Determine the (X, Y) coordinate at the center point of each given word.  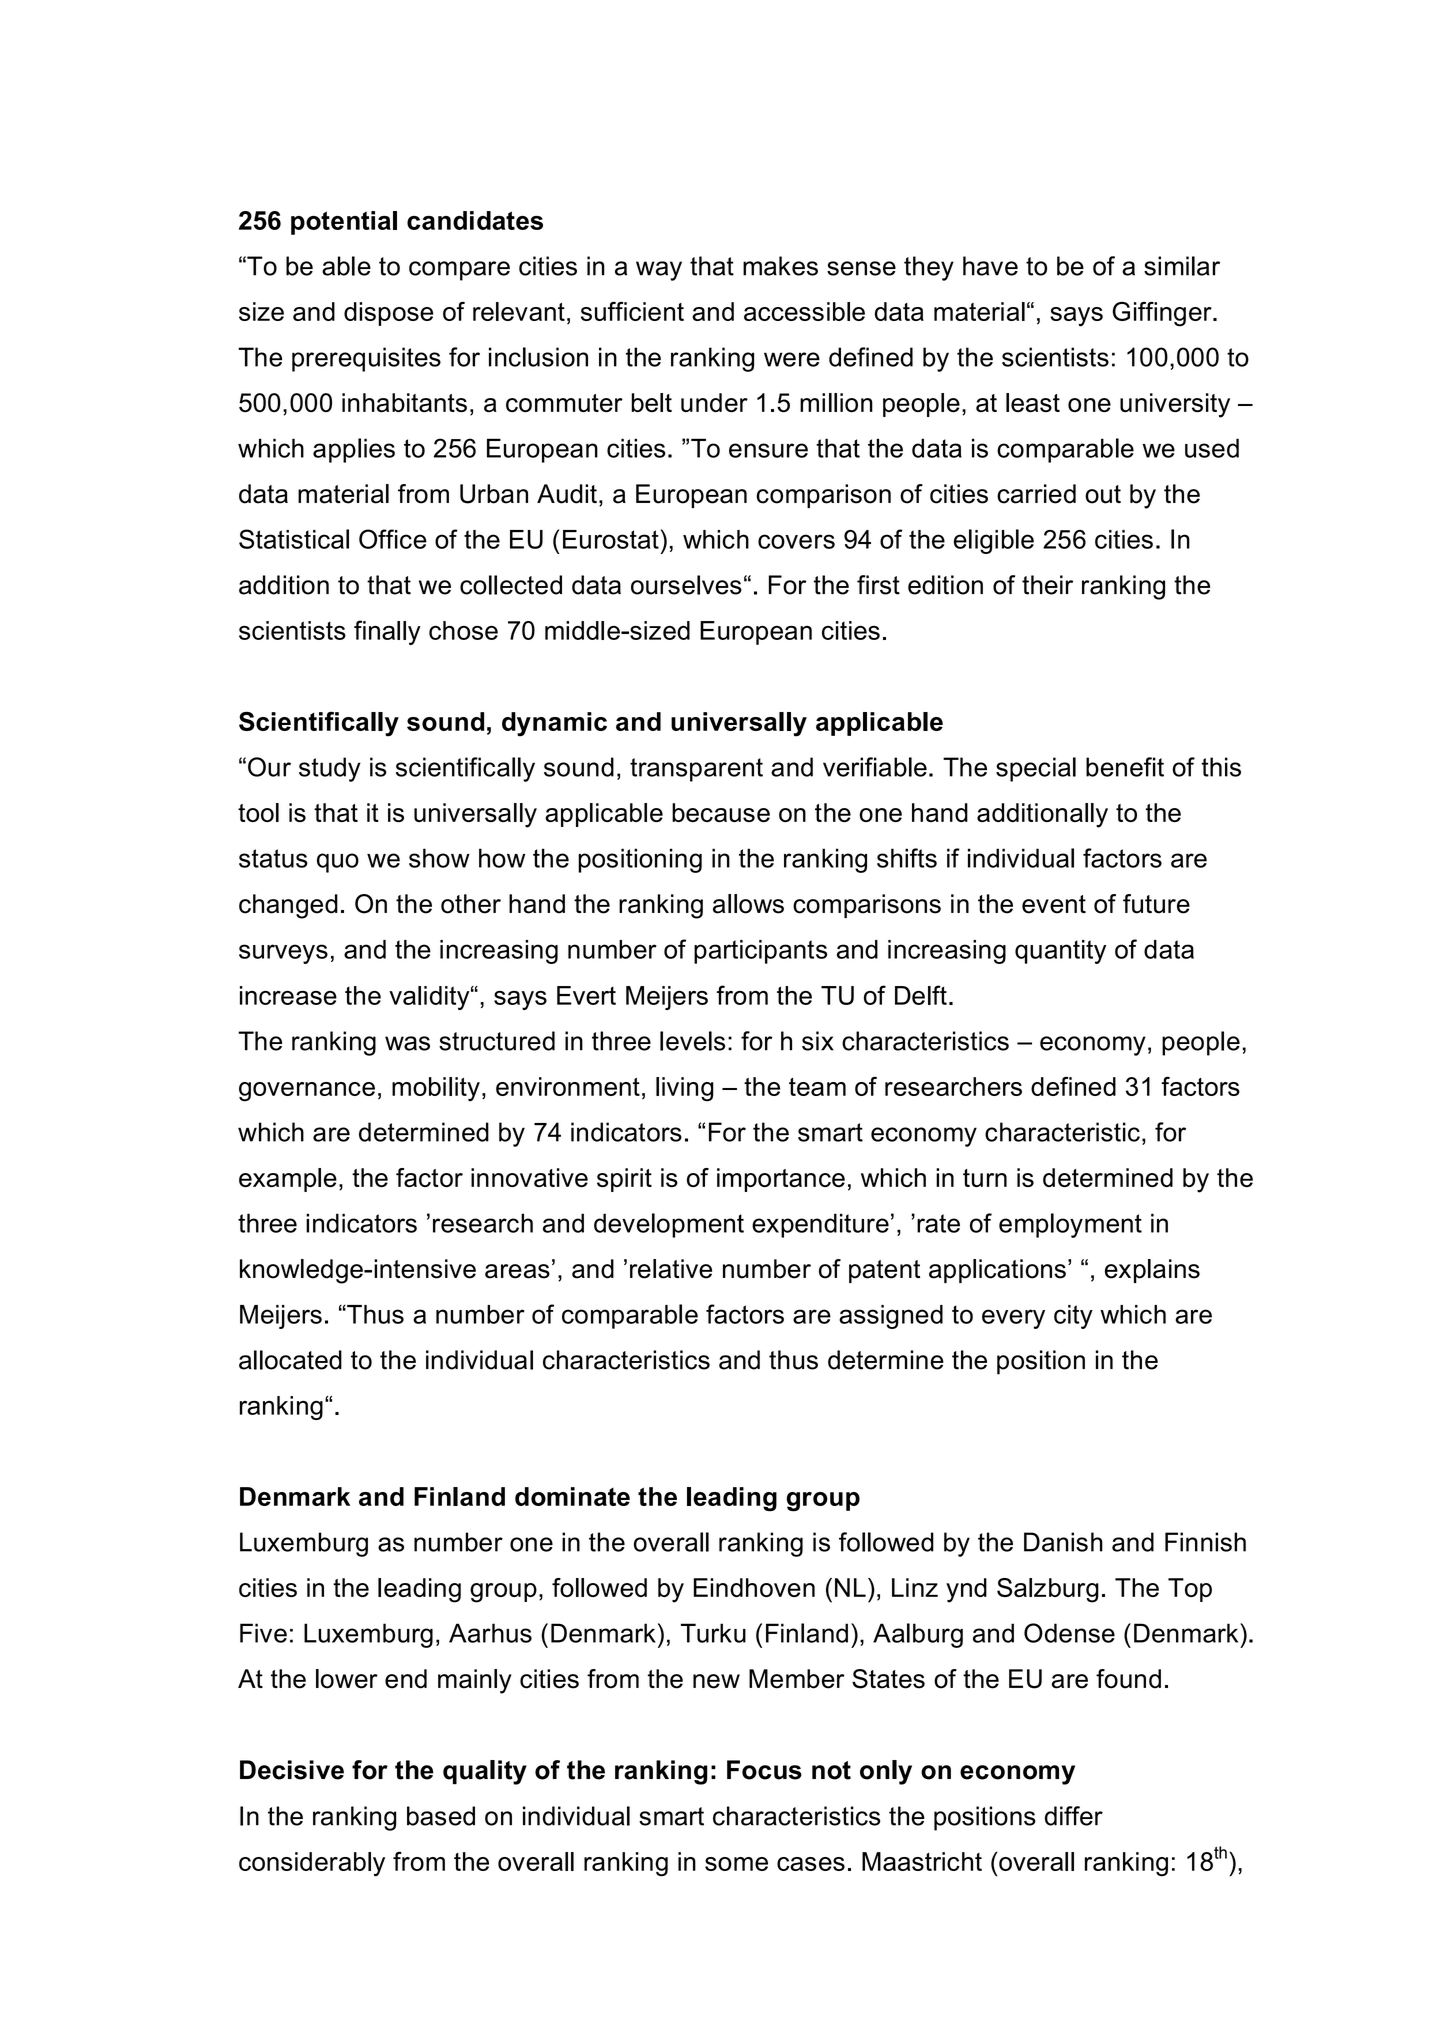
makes (780, 266)
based (441, 1816)
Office (393, 539)
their (1047, 585)
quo (338, 863)
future (1156, 904)
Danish (1063, 1542)
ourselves (686, 585)
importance (781, 1180)
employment (1070, 1225)
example (288, 1180)
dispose (388, 314)
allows (748, 904)
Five (263, 1633)
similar (1182, 266)
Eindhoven (754, 1587)
